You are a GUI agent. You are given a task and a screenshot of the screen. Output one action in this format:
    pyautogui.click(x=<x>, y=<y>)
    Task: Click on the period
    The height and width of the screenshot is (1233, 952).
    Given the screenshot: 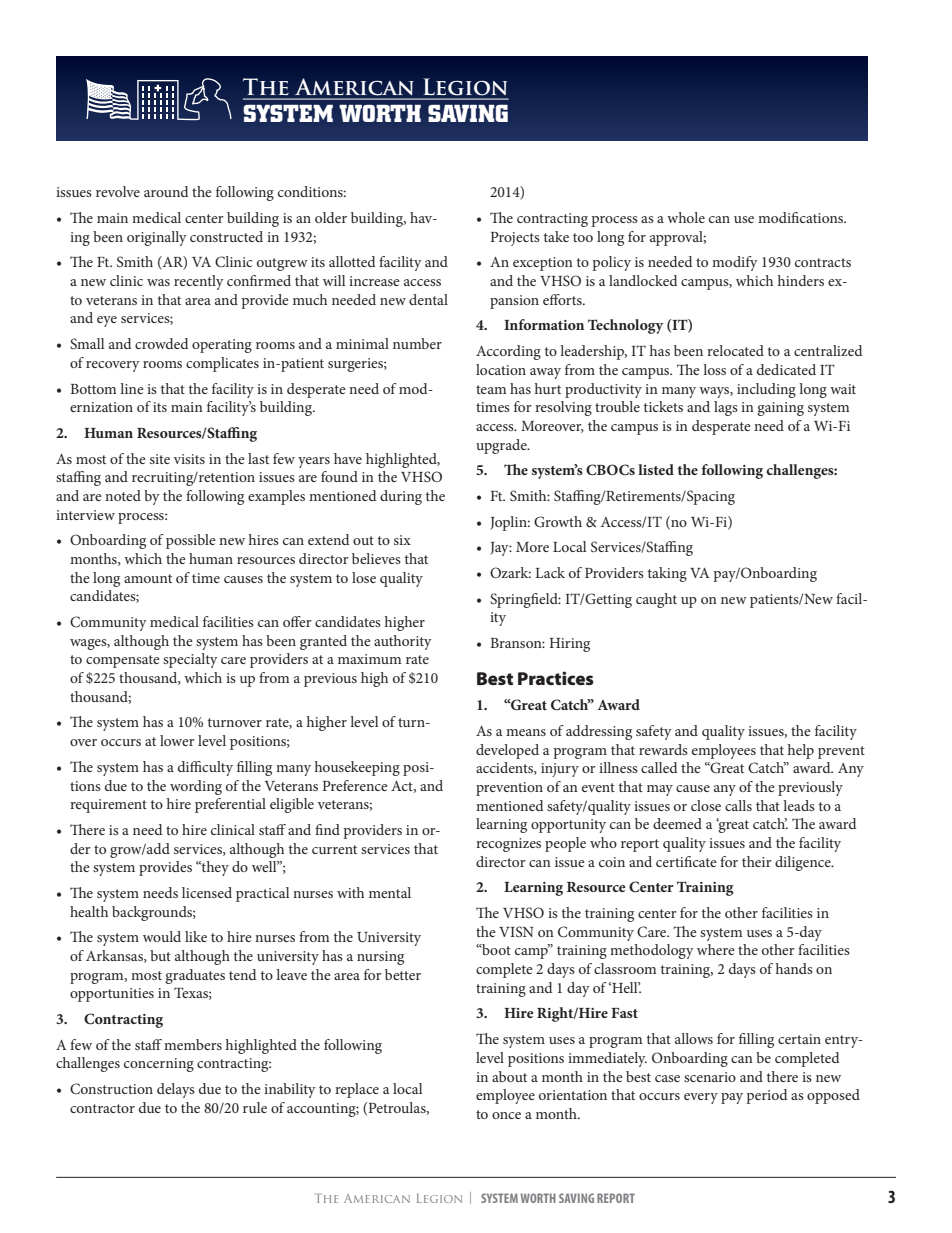 What is the action you would take?
    pyautogui.click(x=766, y=1096)
